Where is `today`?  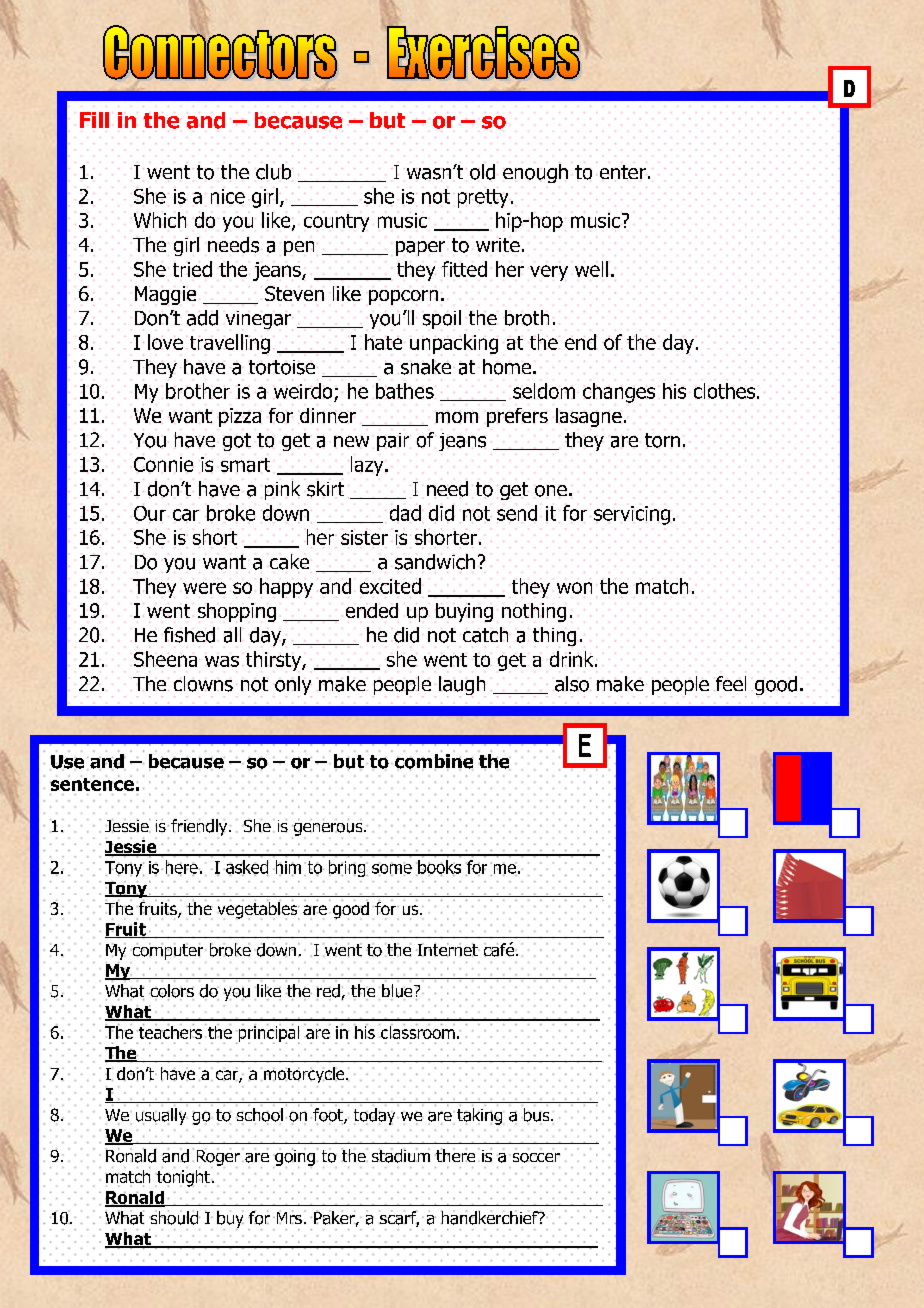
today is located at coordinates (374, 1116).
